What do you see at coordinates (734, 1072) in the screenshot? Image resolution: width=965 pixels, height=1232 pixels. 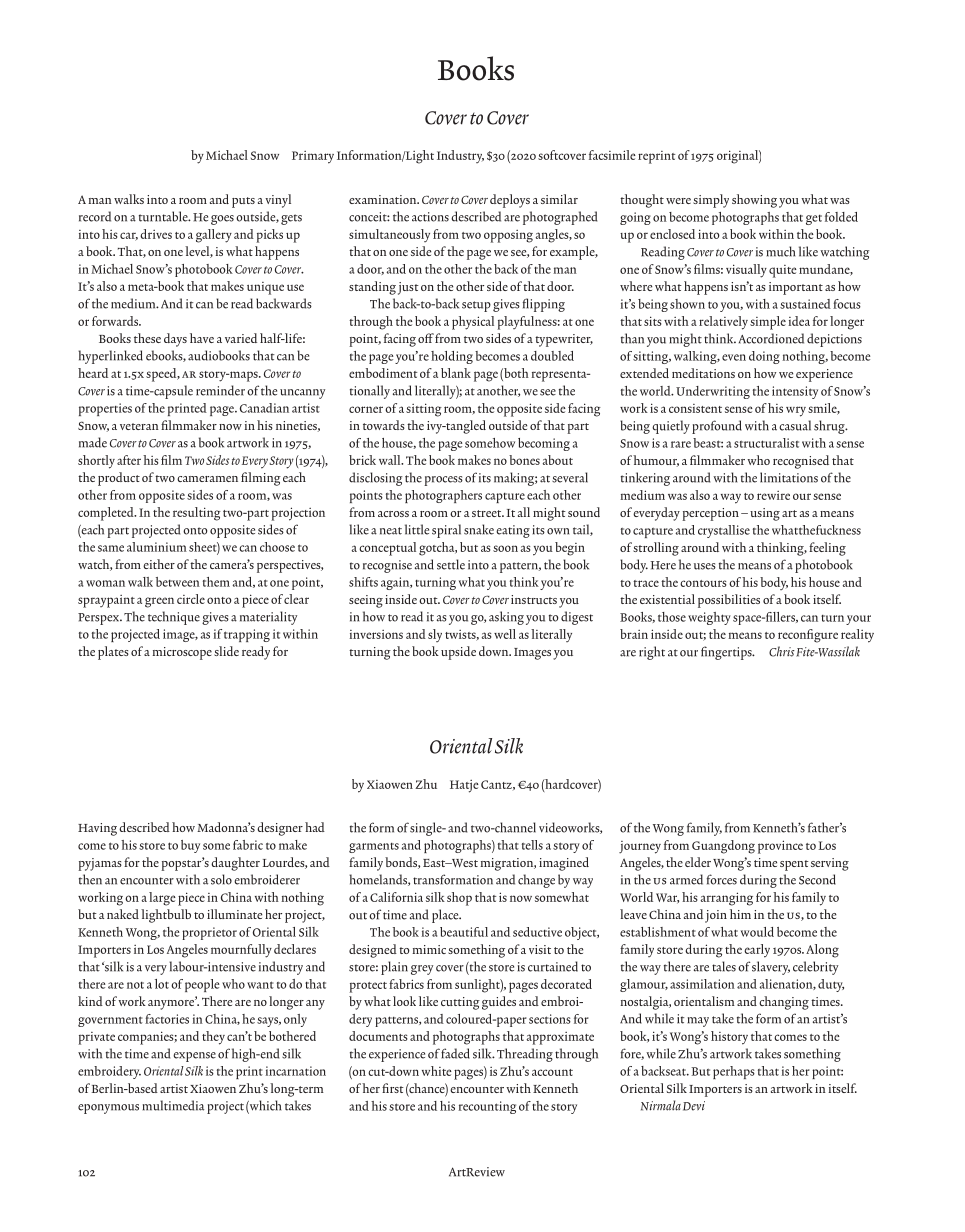 I see `perhaps` at bounding box center [734, 1072].
